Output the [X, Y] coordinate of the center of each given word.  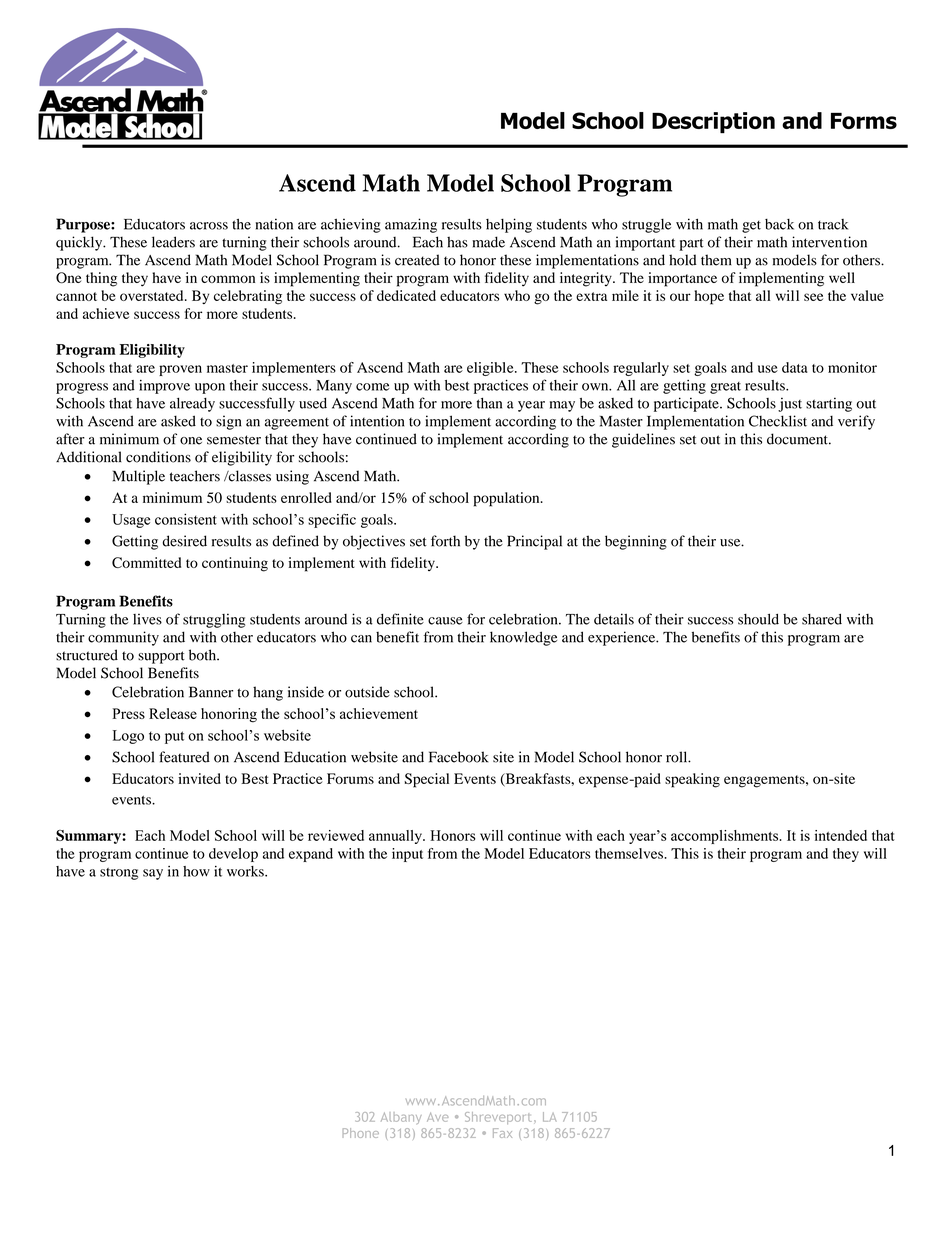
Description [713, 122]
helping [509, 225]
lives [147, 619]
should [758, 619]
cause [445, 621]
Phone [361, 1133]
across [209, 226]
